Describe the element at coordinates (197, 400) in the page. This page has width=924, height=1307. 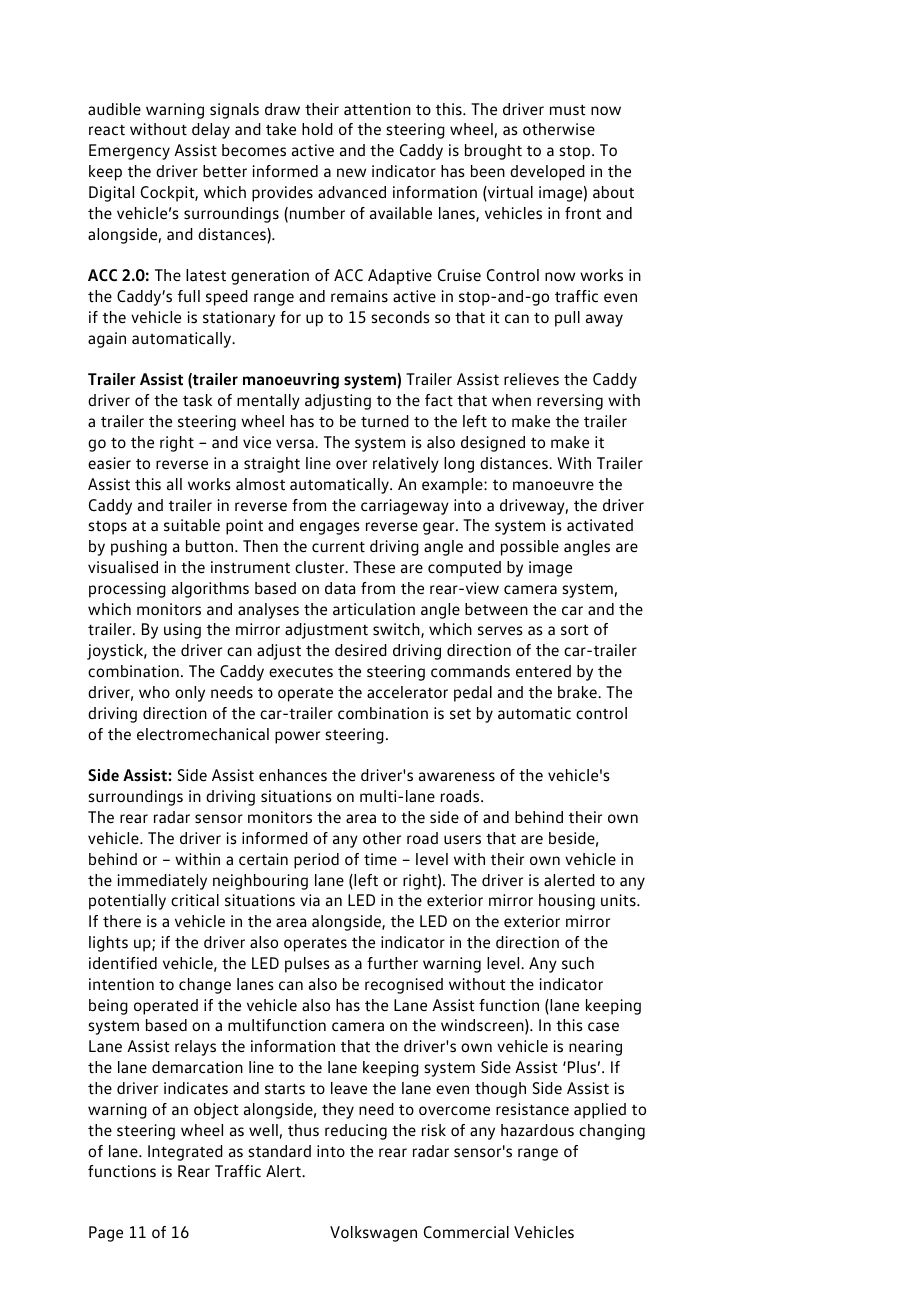
I see `task` at that location.
